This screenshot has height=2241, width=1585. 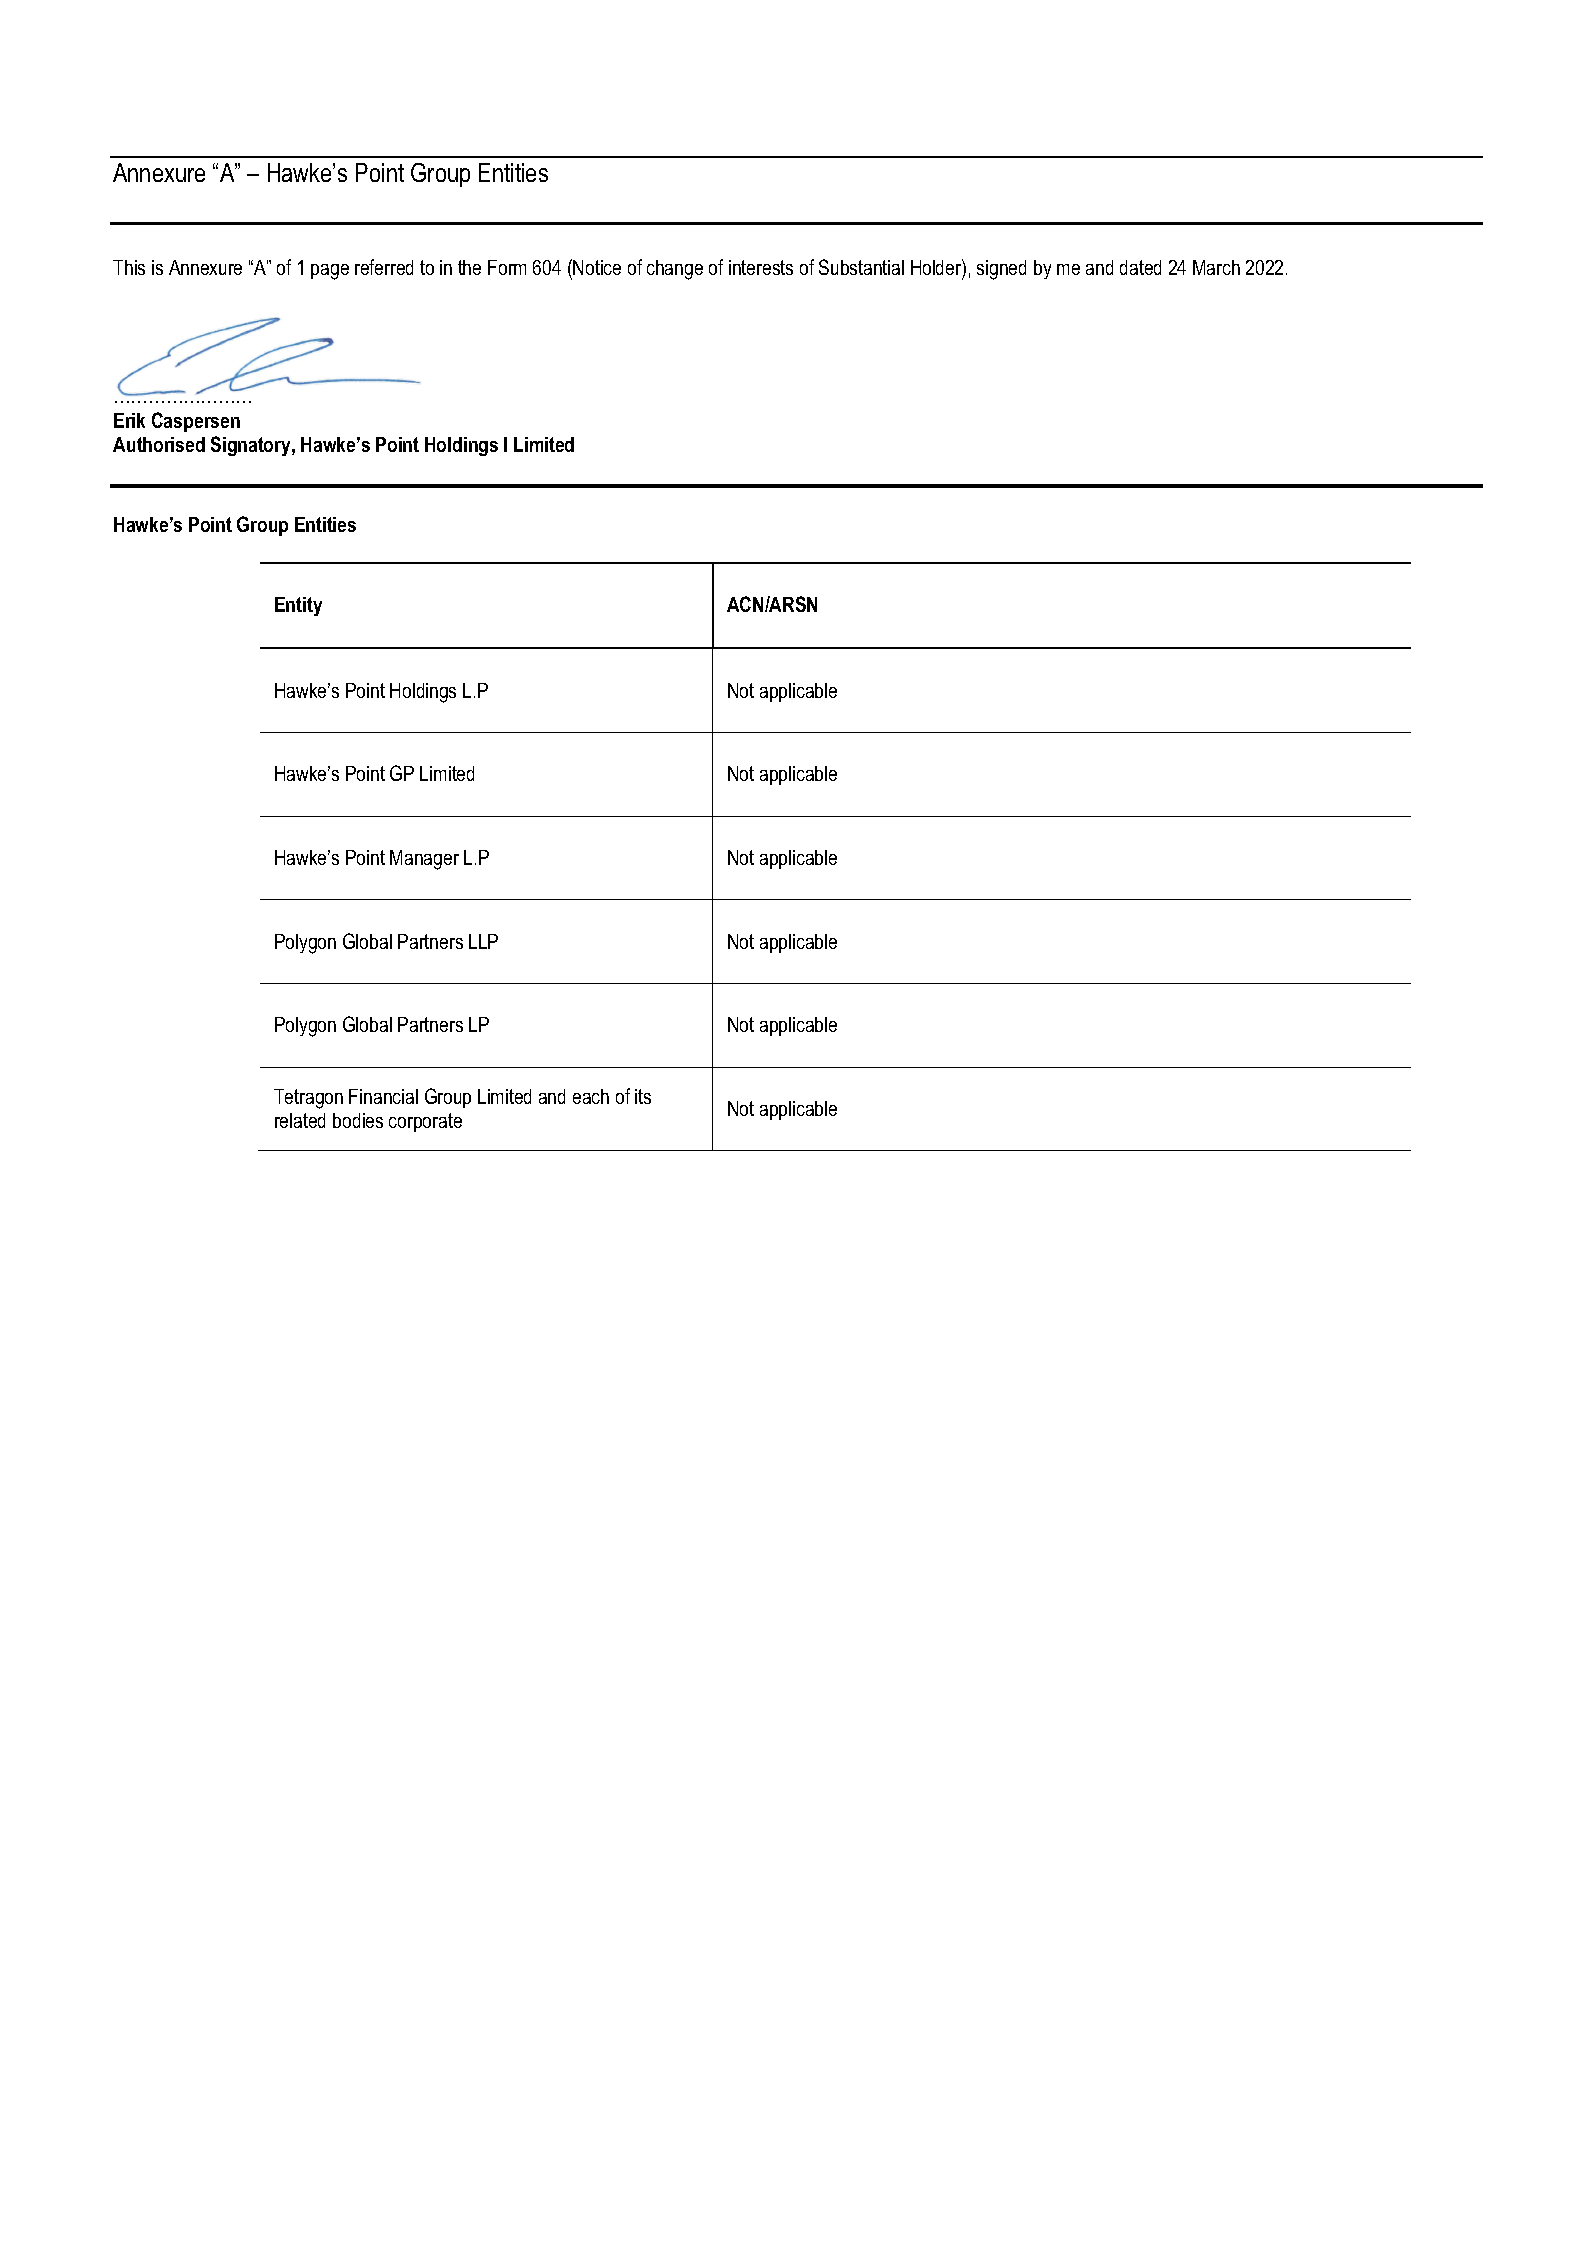 I want to click on LLP, so click(x=483, y=941).
